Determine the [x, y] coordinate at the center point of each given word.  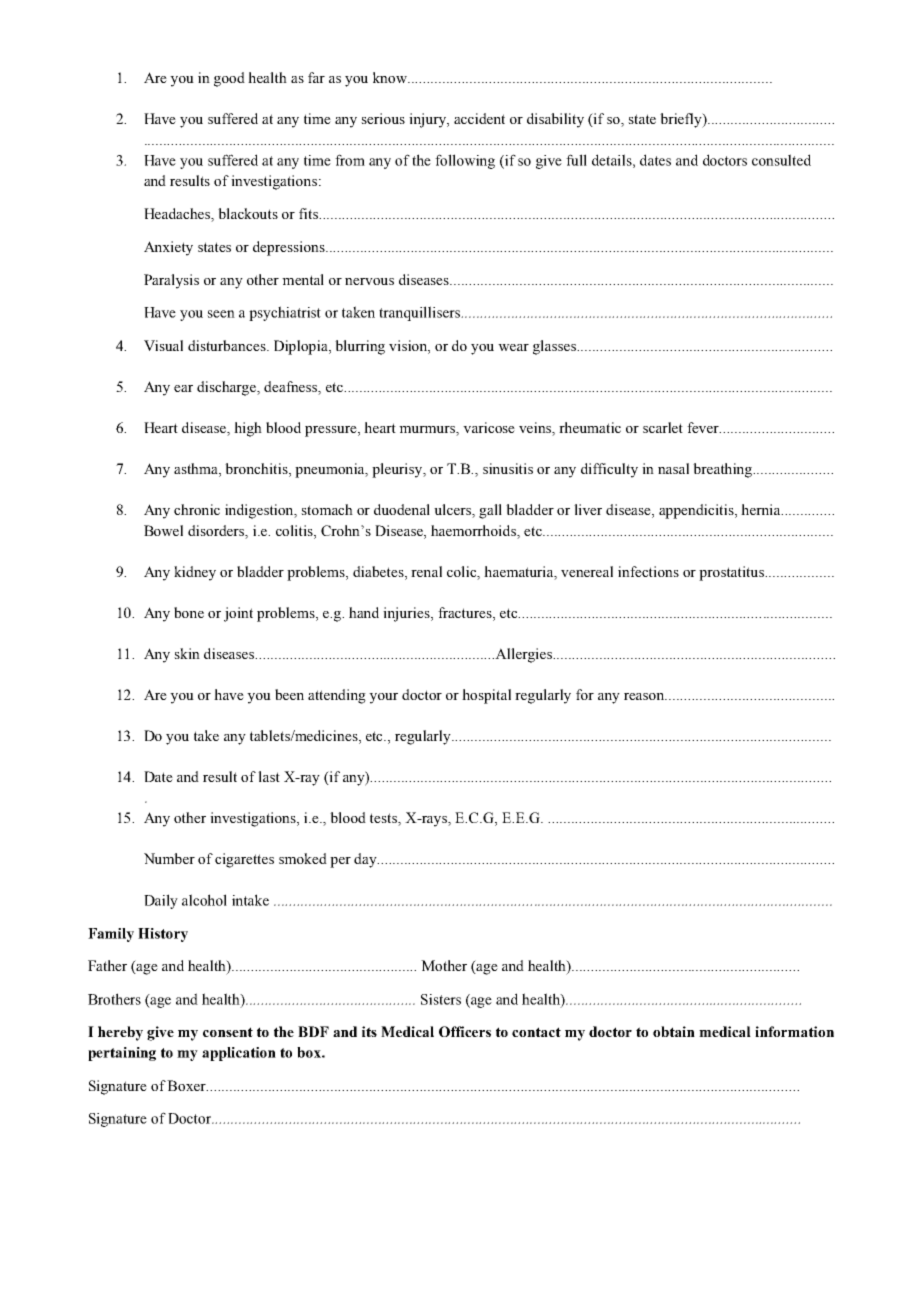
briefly [682, 120]
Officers [465, 1031]
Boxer [187, 1085]
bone [189, 612]
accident [479, 118]
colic [463, 572]
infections [648, 571]
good [229, 79]
